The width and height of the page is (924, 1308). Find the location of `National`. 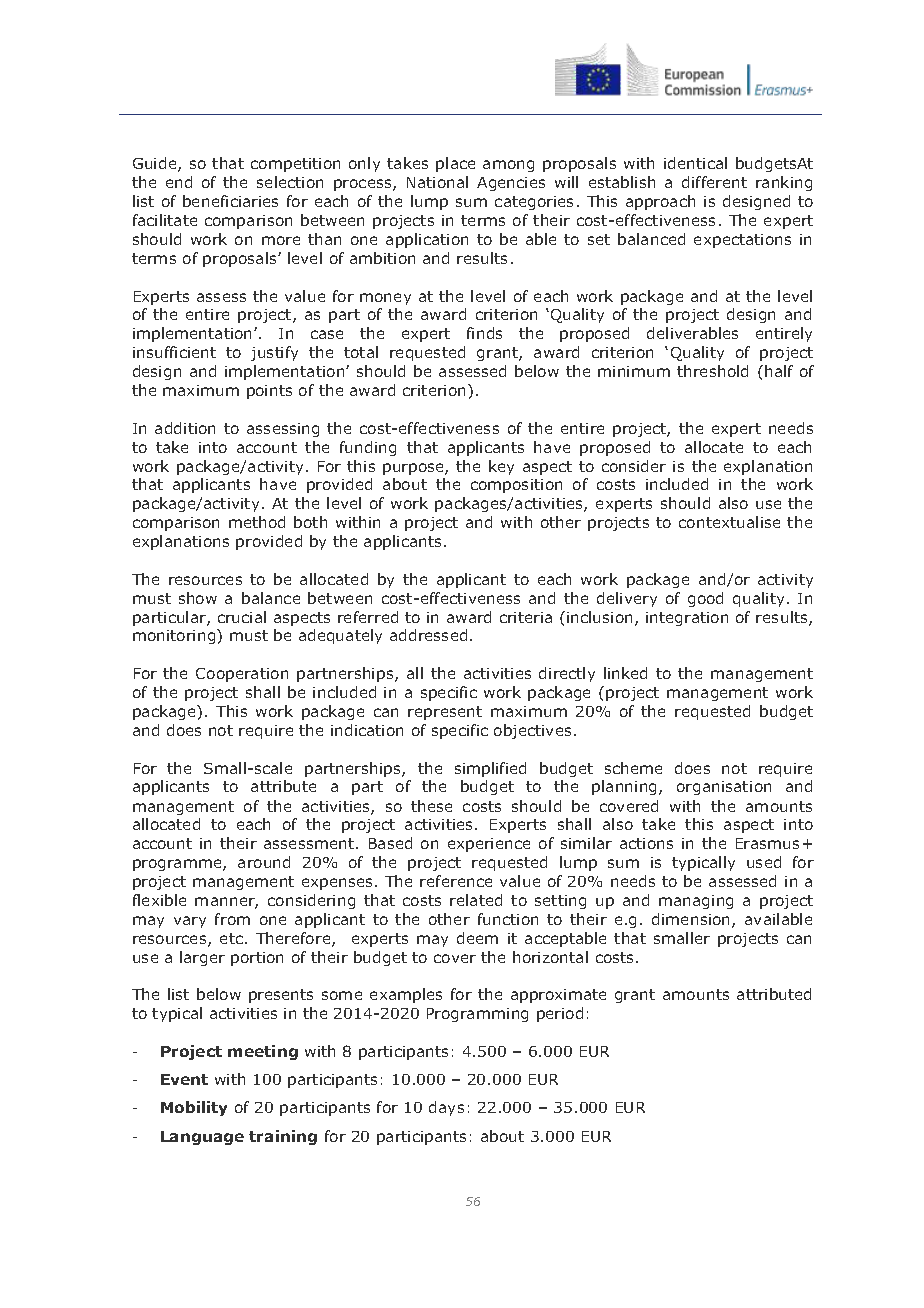

National is located at coordinates (437, 182).
